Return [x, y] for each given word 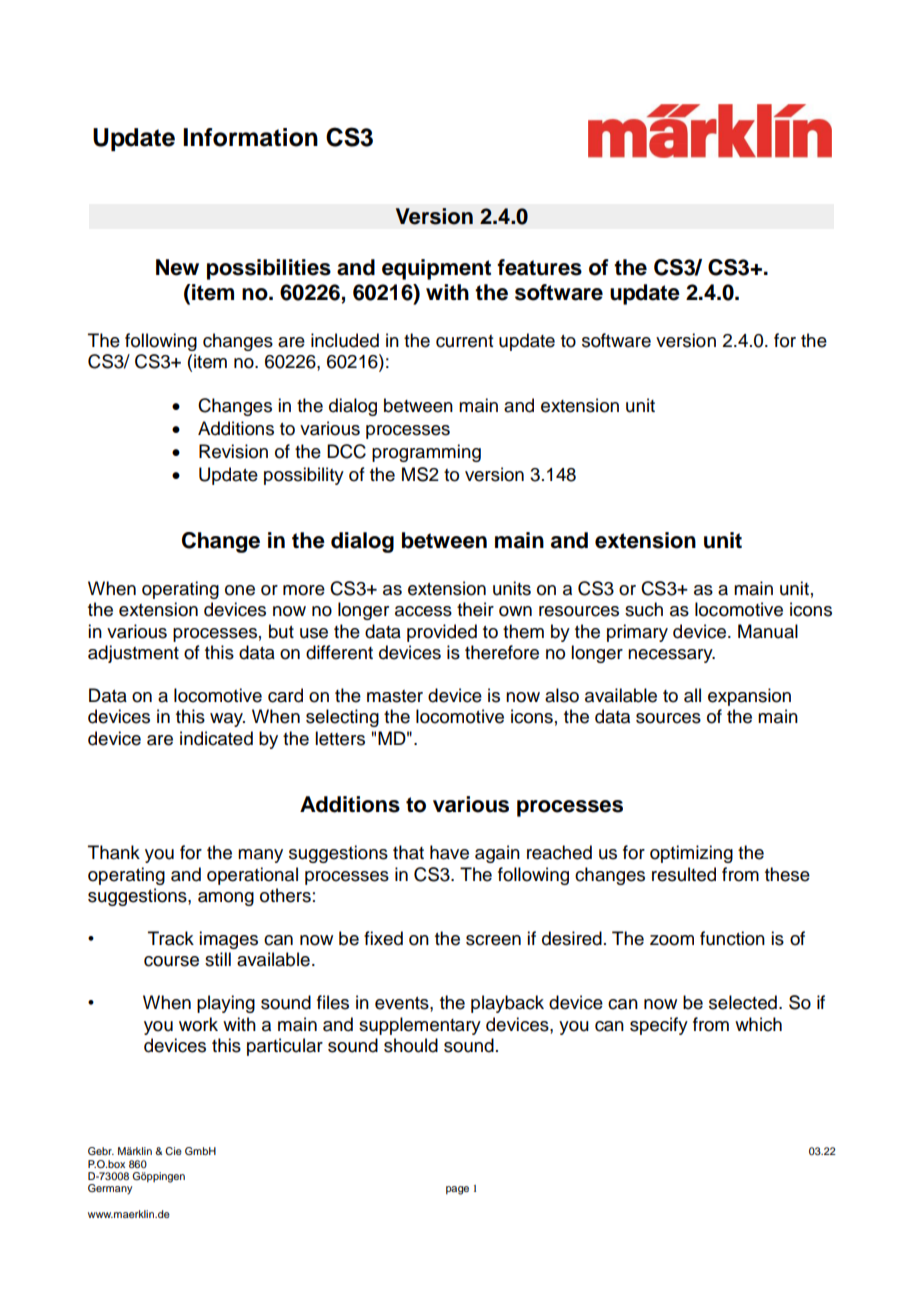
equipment [436, 269]
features [539, 267]
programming [426, 453]
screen [493, 940]
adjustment [133, 654]
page [457, 1190]
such [644, 609]
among [226, 899]
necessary [671, 656]
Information [250, 137]
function [732, 938]
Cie [173, 1151]
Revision [233, 451]
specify [659, 1026]
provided [442, 633]
